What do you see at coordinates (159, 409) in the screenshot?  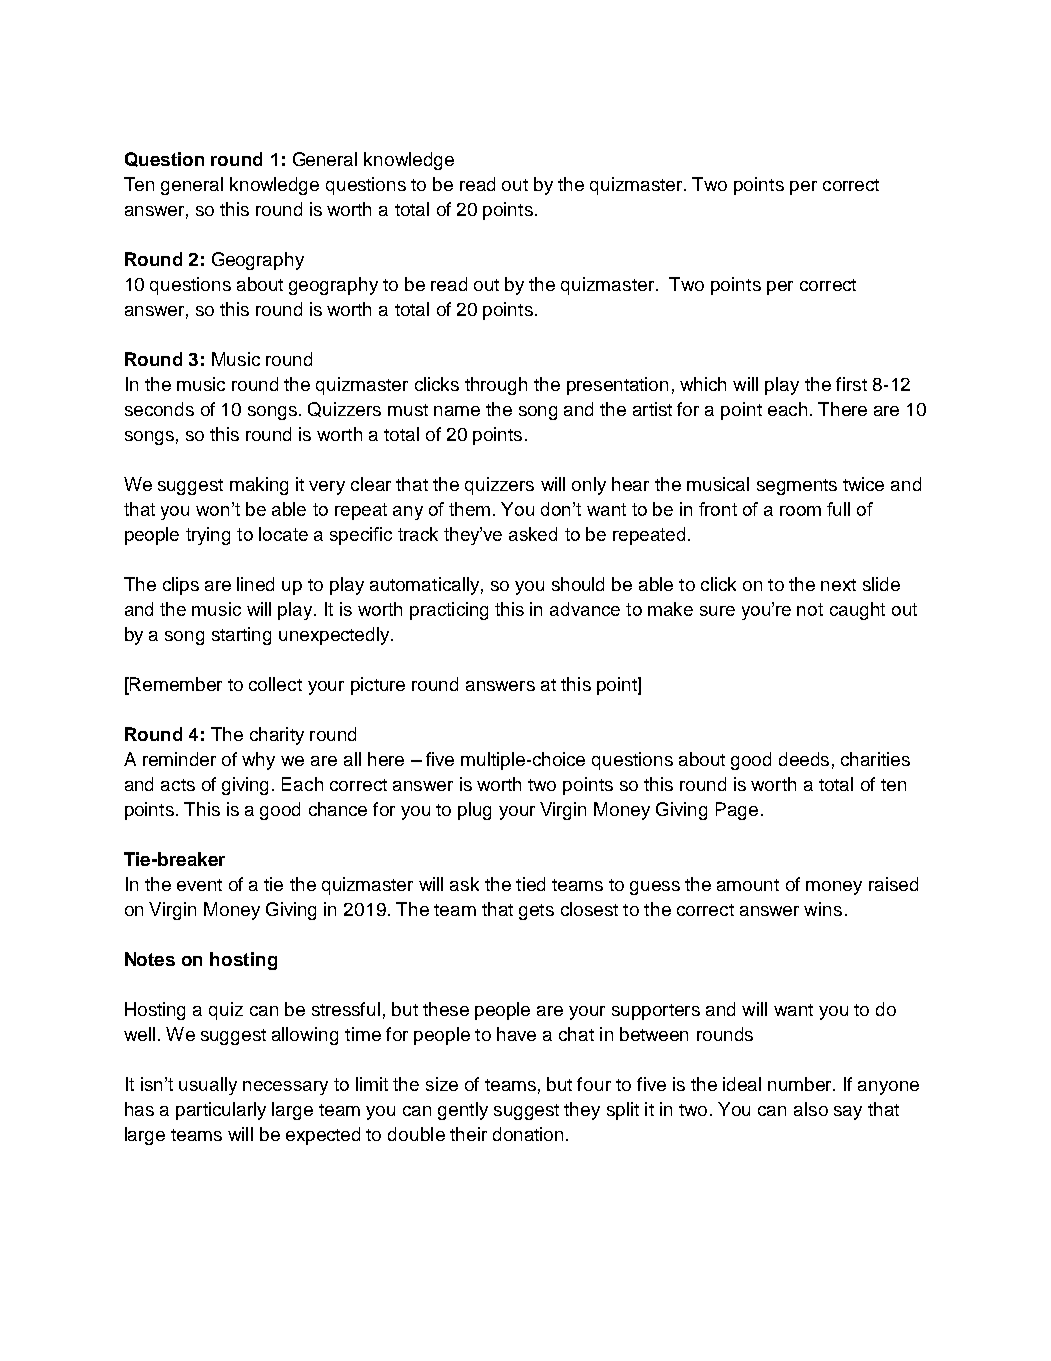 I see `seconds` at bounding box center [159, 409].
